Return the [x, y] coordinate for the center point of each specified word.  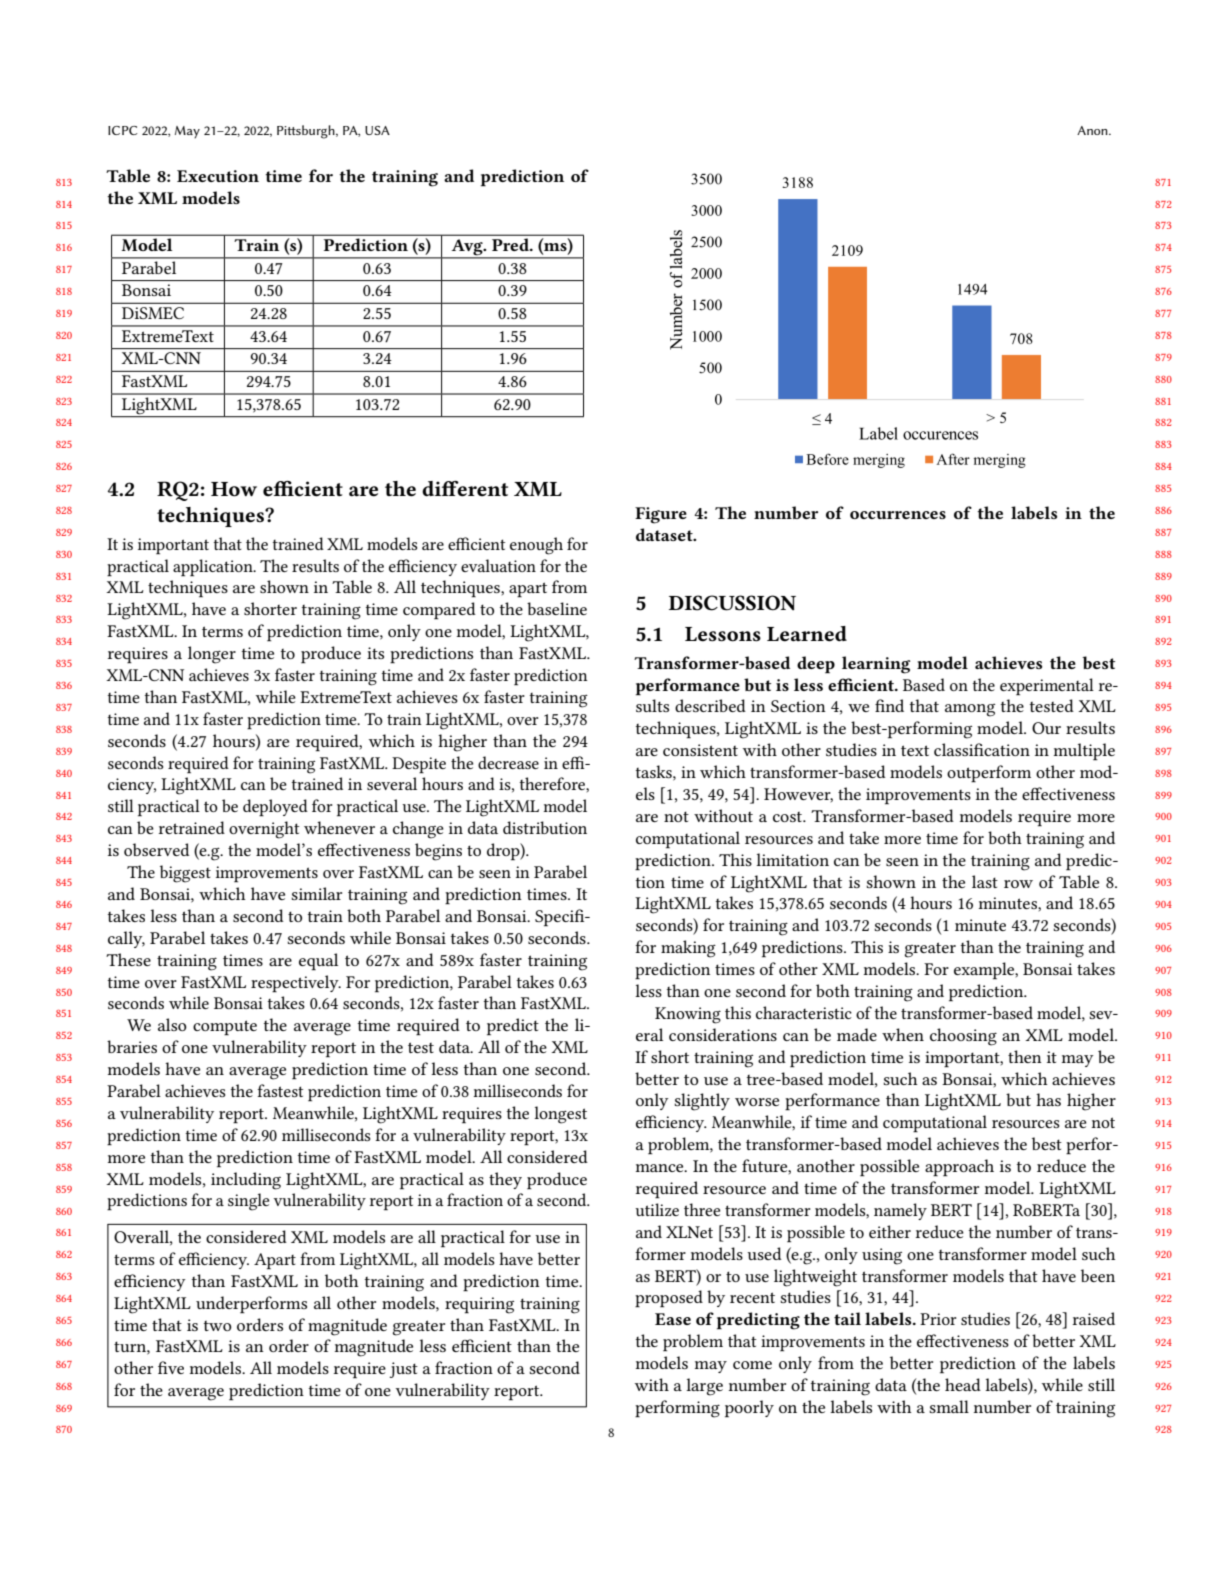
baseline [557, 608]
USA [377, 130]
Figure [661, 515]
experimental [1047, 687]
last [985, 881]
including [246, 1181]
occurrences [898, 515]
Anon [1093, 130]
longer [212, 655]
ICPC [123, 130]
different [465, 489]
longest [560, 1115]
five [171, 1367]
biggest [185, 874]
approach [959, 1168]
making [688, 949]
